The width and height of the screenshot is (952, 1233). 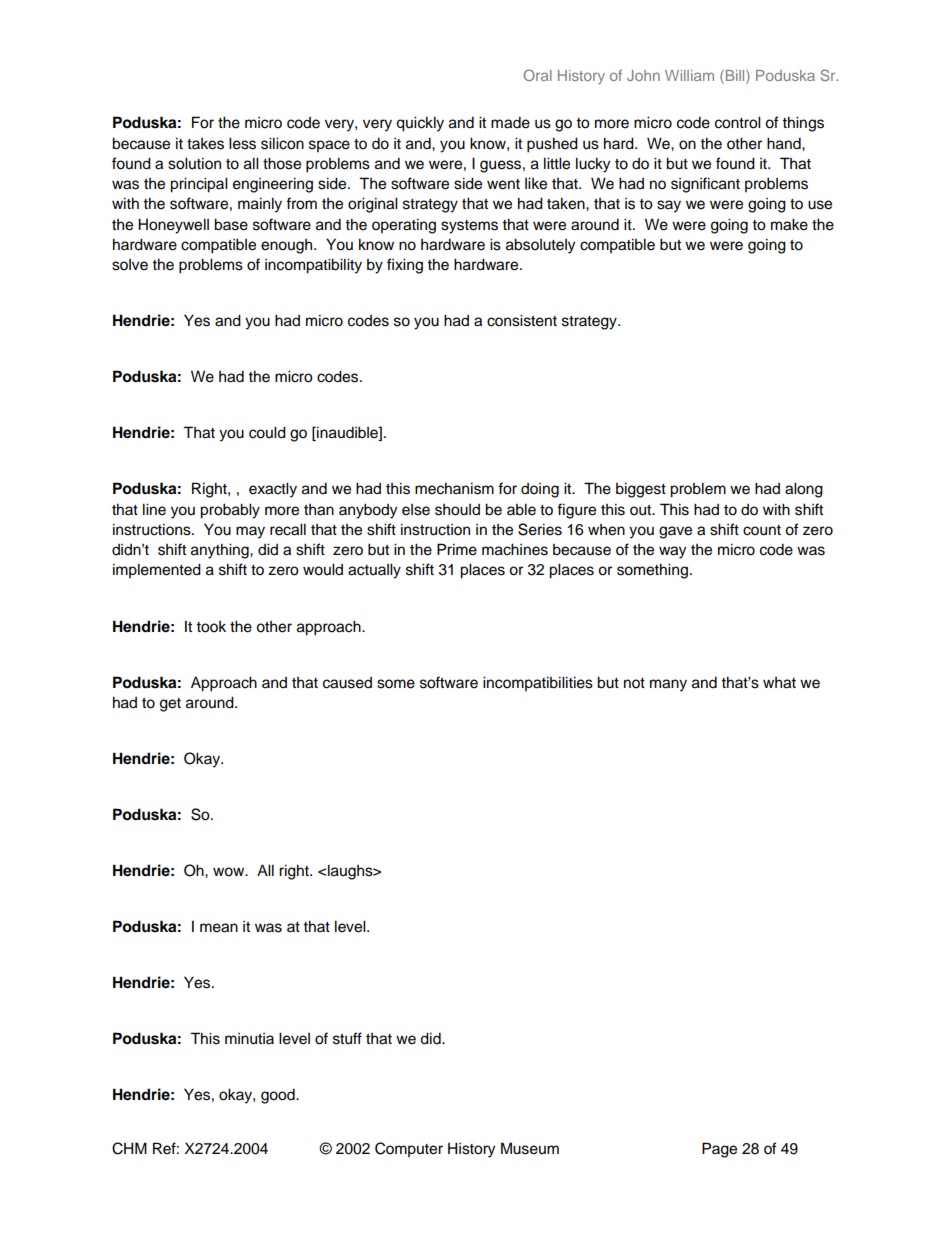 What do you see at coordinates (738, 122) in the screenshot?
I see `control` at bounding box center [738, 122].
